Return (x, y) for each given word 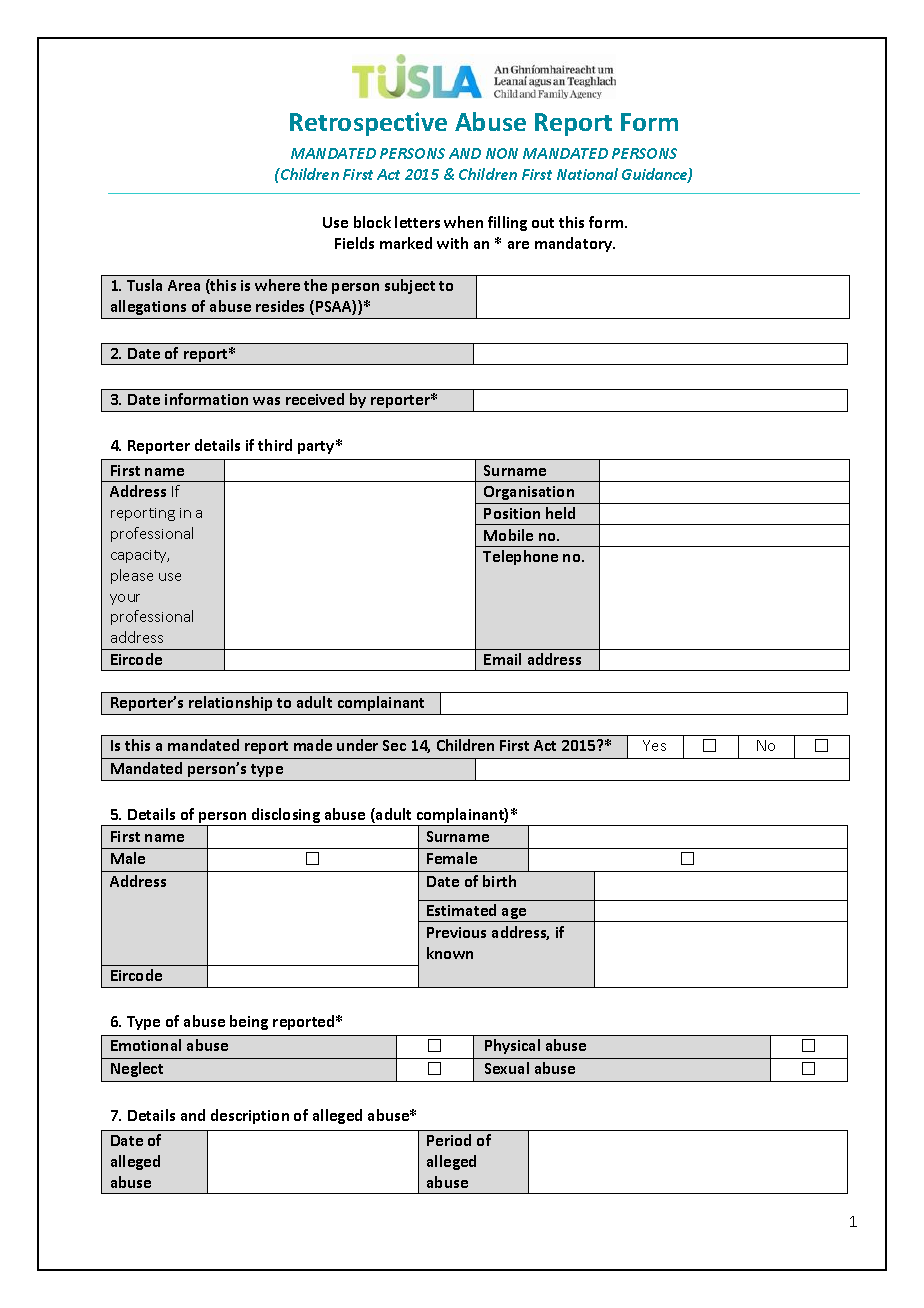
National (587, 174)
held (560, 513)
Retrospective (368, 124)
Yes (654, 745)
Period (449, 1140)
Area (184, 285)
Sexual (507, 1068)
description (250, 1116)
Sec (394, 745)
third (275, 445)
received (315, 399)
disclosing (285, 817)
